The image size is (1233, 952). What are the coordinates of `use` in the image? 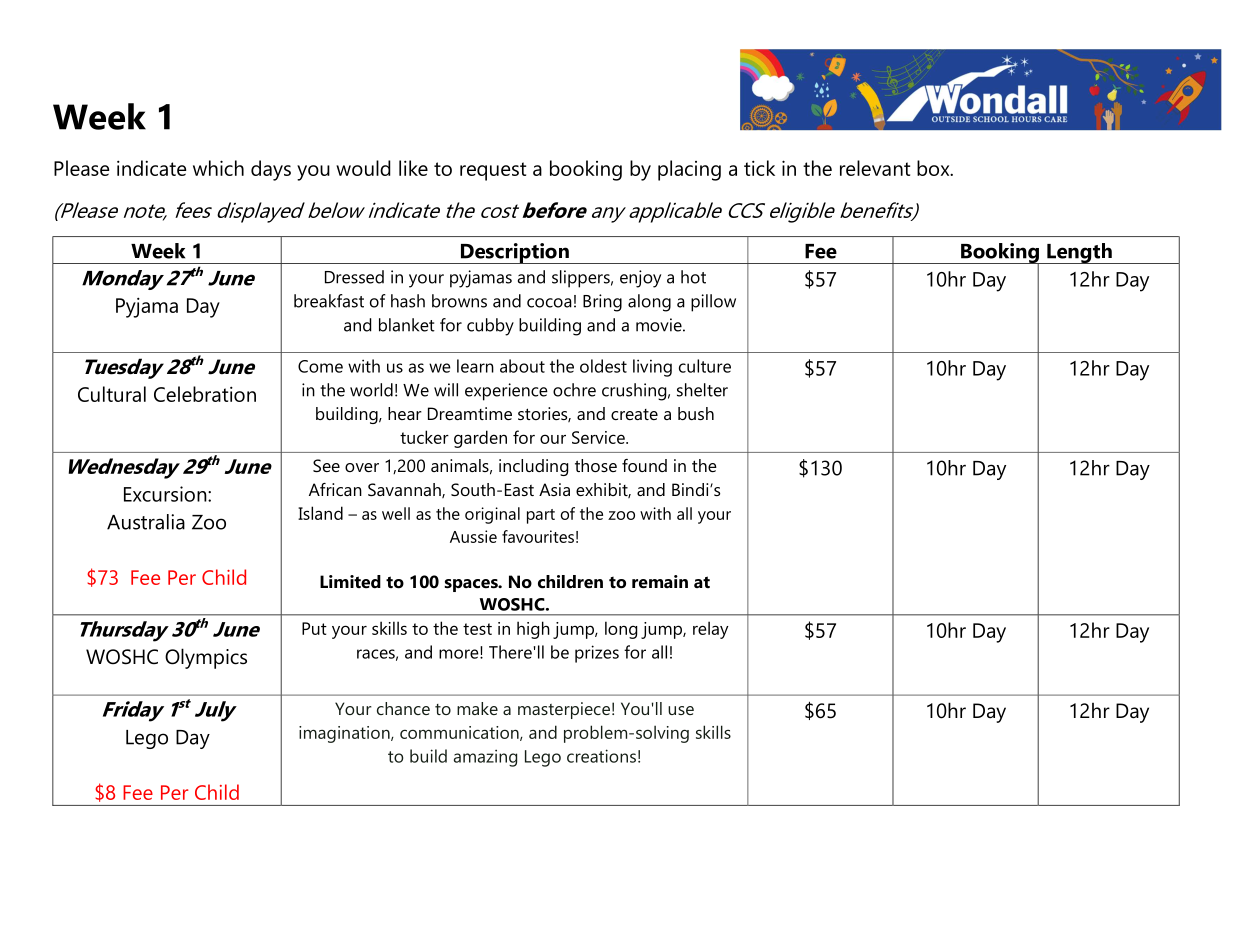 It's located at (681, 710).
